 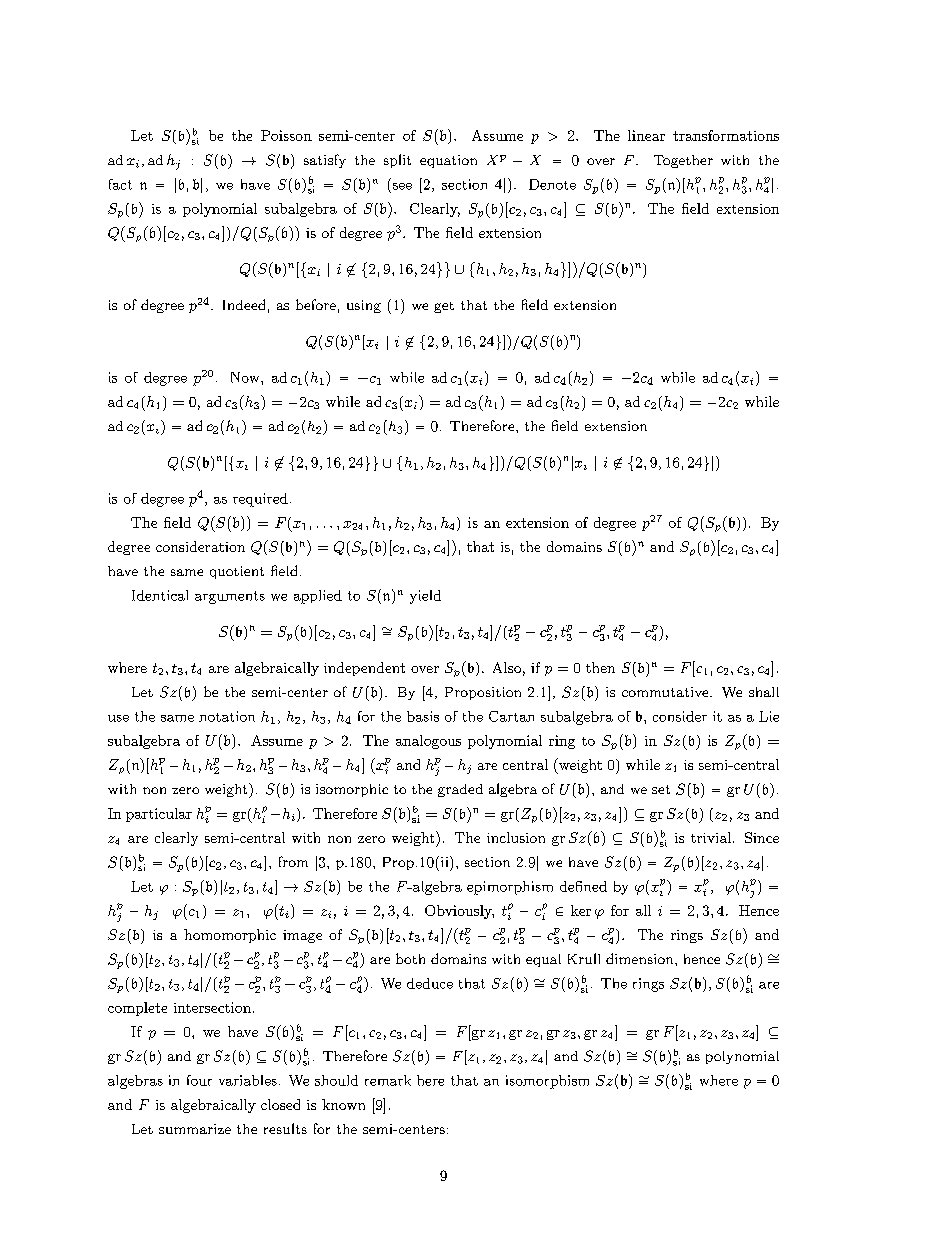 What do you see at coordinates (666, 692) in the page?
I see `commutative` at bounding box center [666, 692].
